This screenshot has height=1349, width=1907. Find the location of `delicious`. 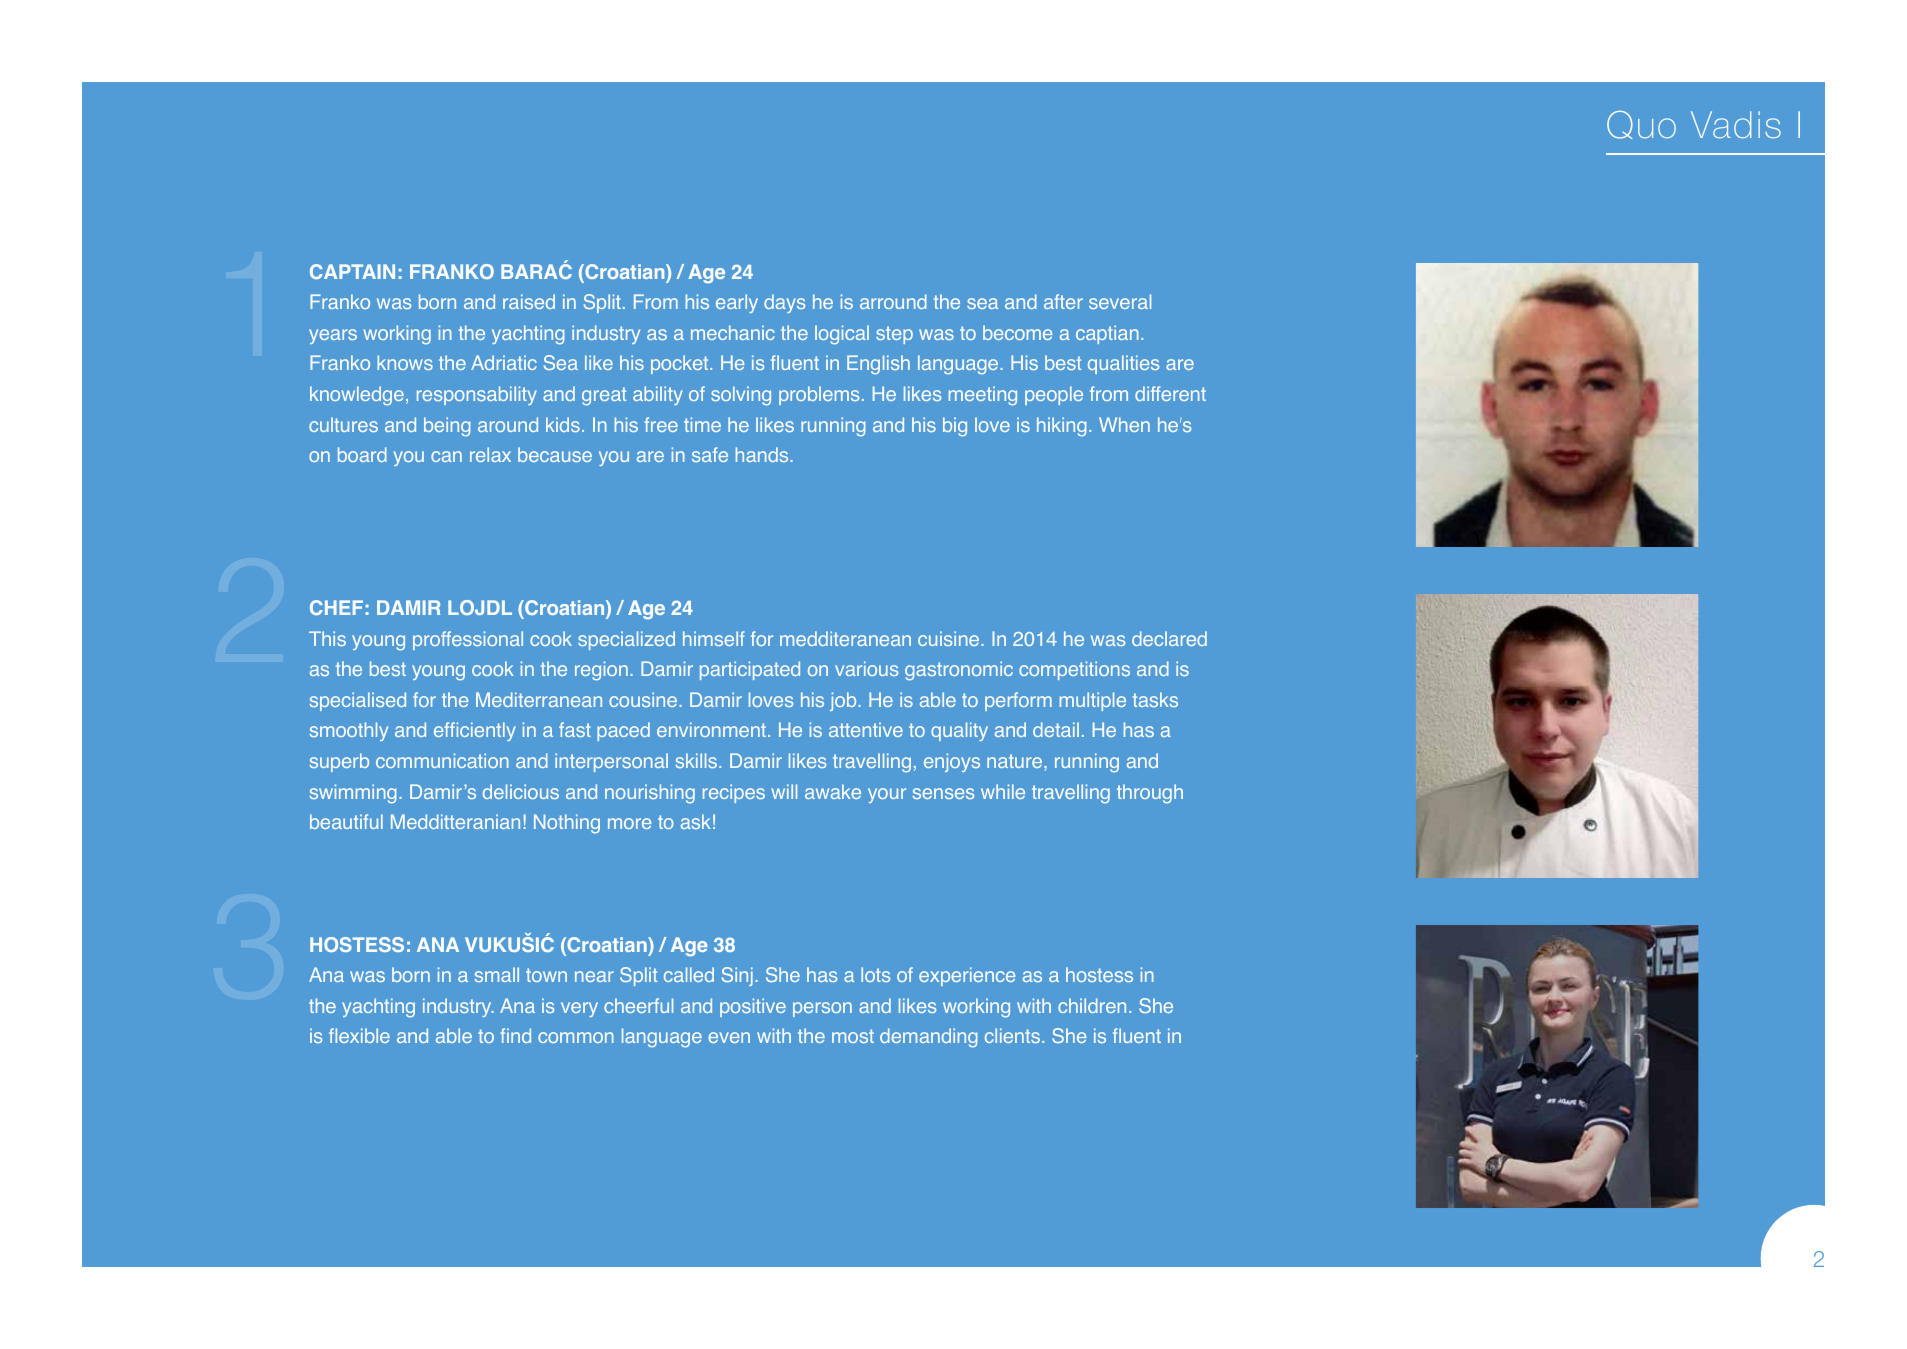

delicious is located at coordinates (521, 791).
